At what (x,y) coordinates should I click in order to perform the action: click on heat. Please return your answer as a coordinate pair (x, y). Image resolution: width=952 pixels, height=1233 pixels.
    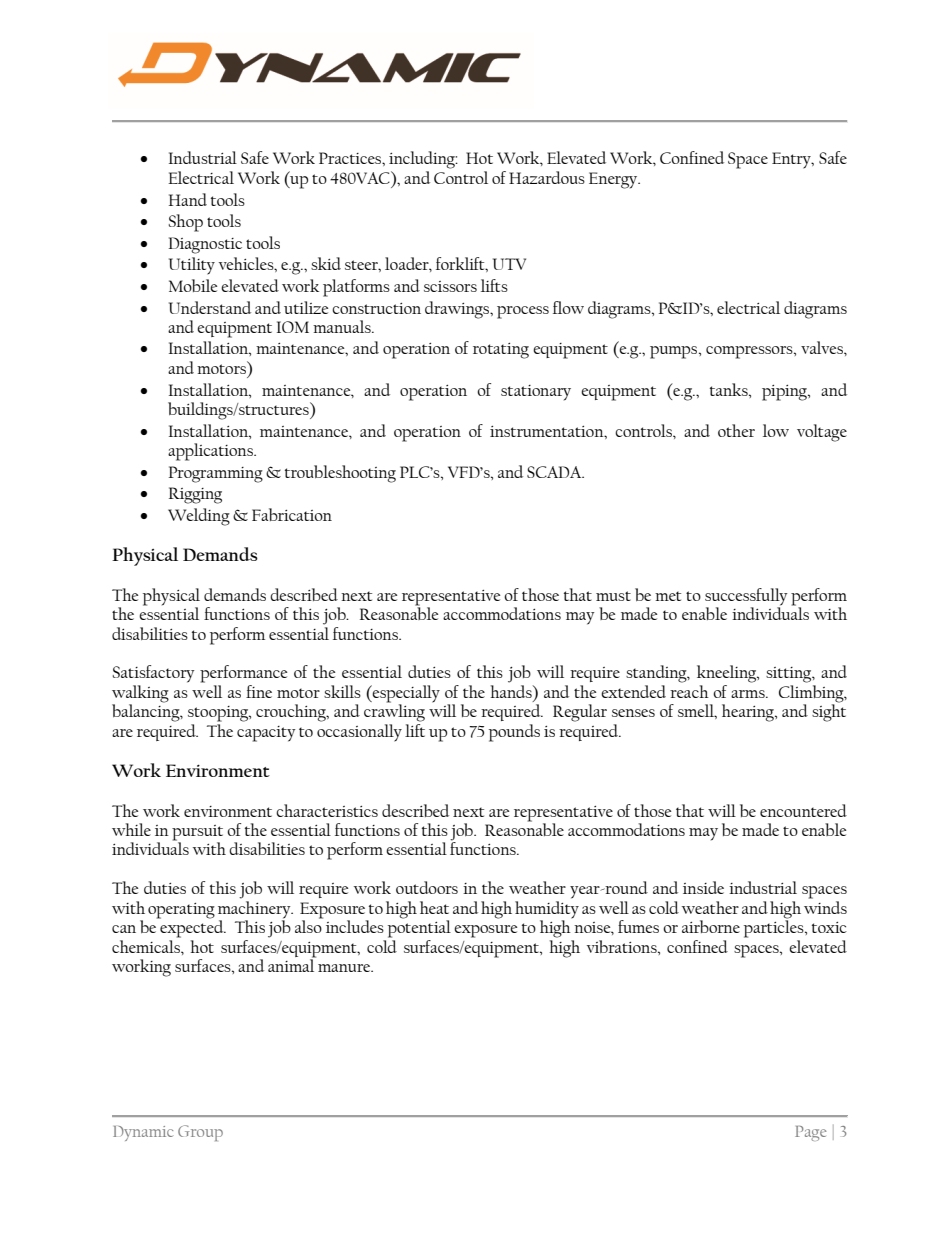
    Looking at the image, I should click on (434, 907).
